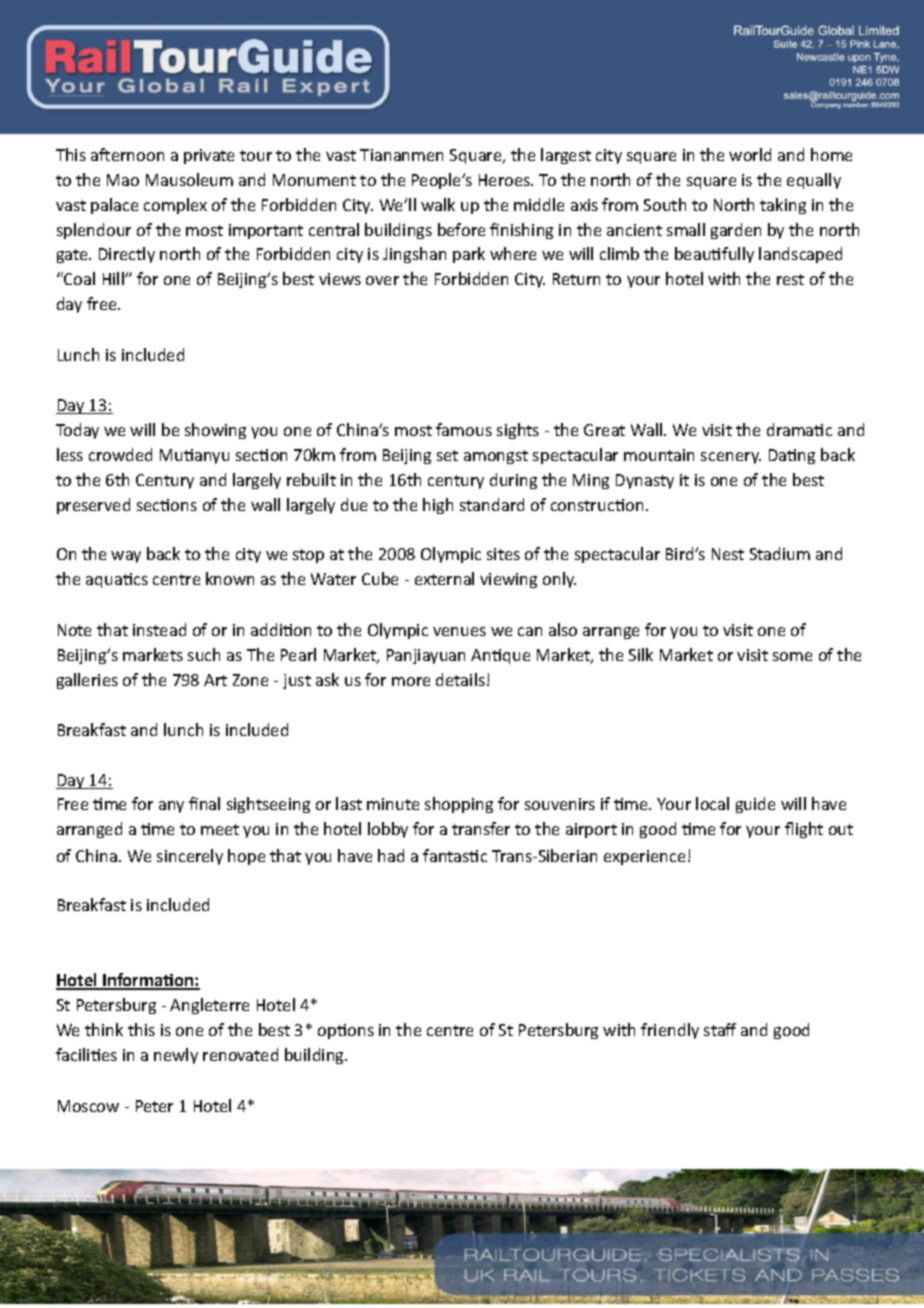 This screenshot has width=924, height=1308. What do you see at coordinates (670, 1031) in the screenshot?
I see `friendly` at bounding box center [670, 1031].
